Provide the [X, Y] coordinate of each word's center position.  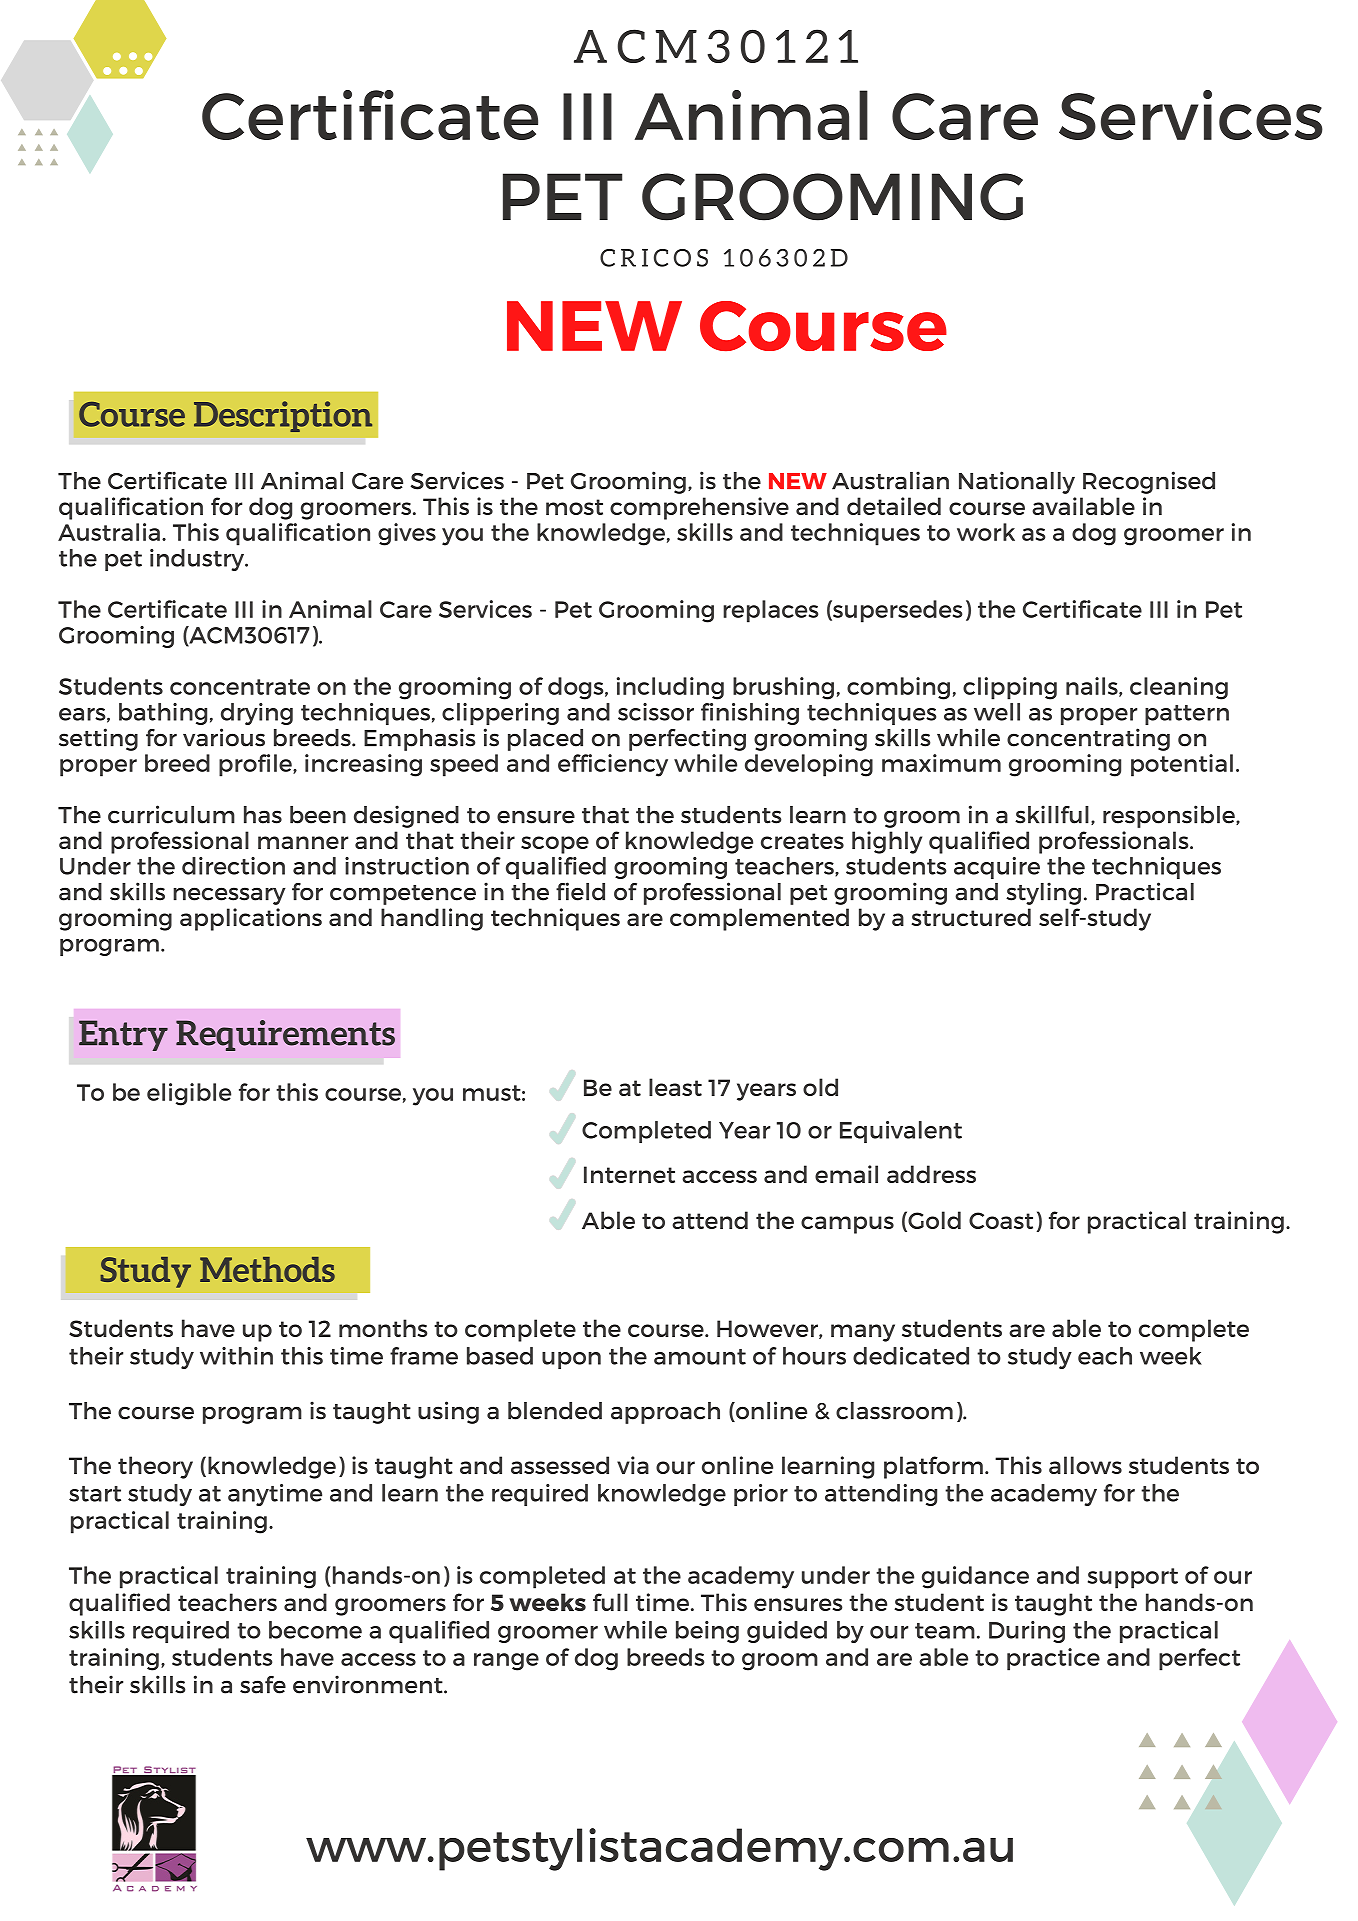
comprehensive [699, 508]
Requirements [285, 1035]
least [675, 1087]
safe [263, 1685]
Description [283, 416]
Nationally [1017, 482]
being [707, 1632]
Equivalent [901, 1132]
